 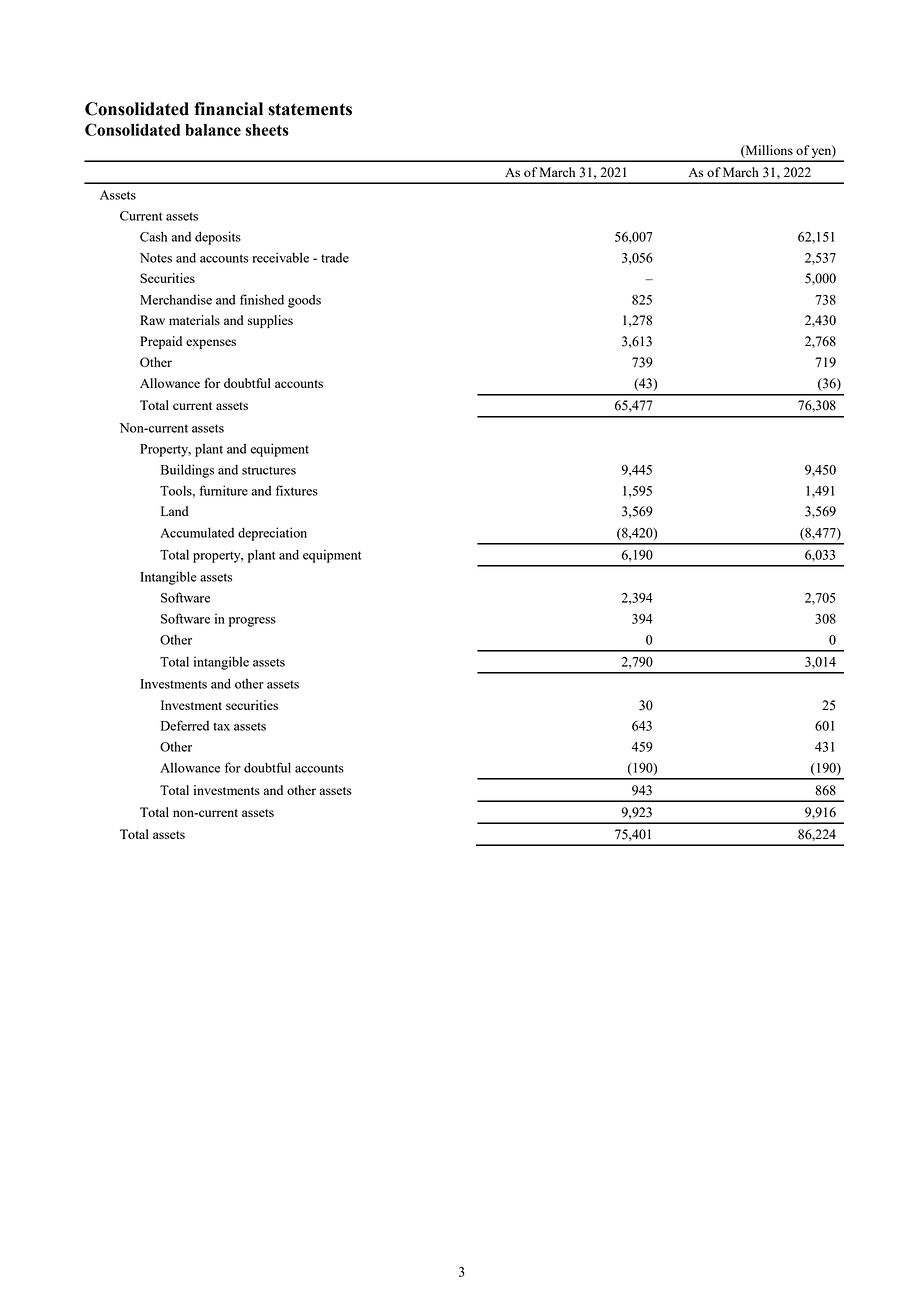 What do you see at coordinates (297, 490) in the screenshot?
I see `fixtures` at bounding box center [297, 490].
